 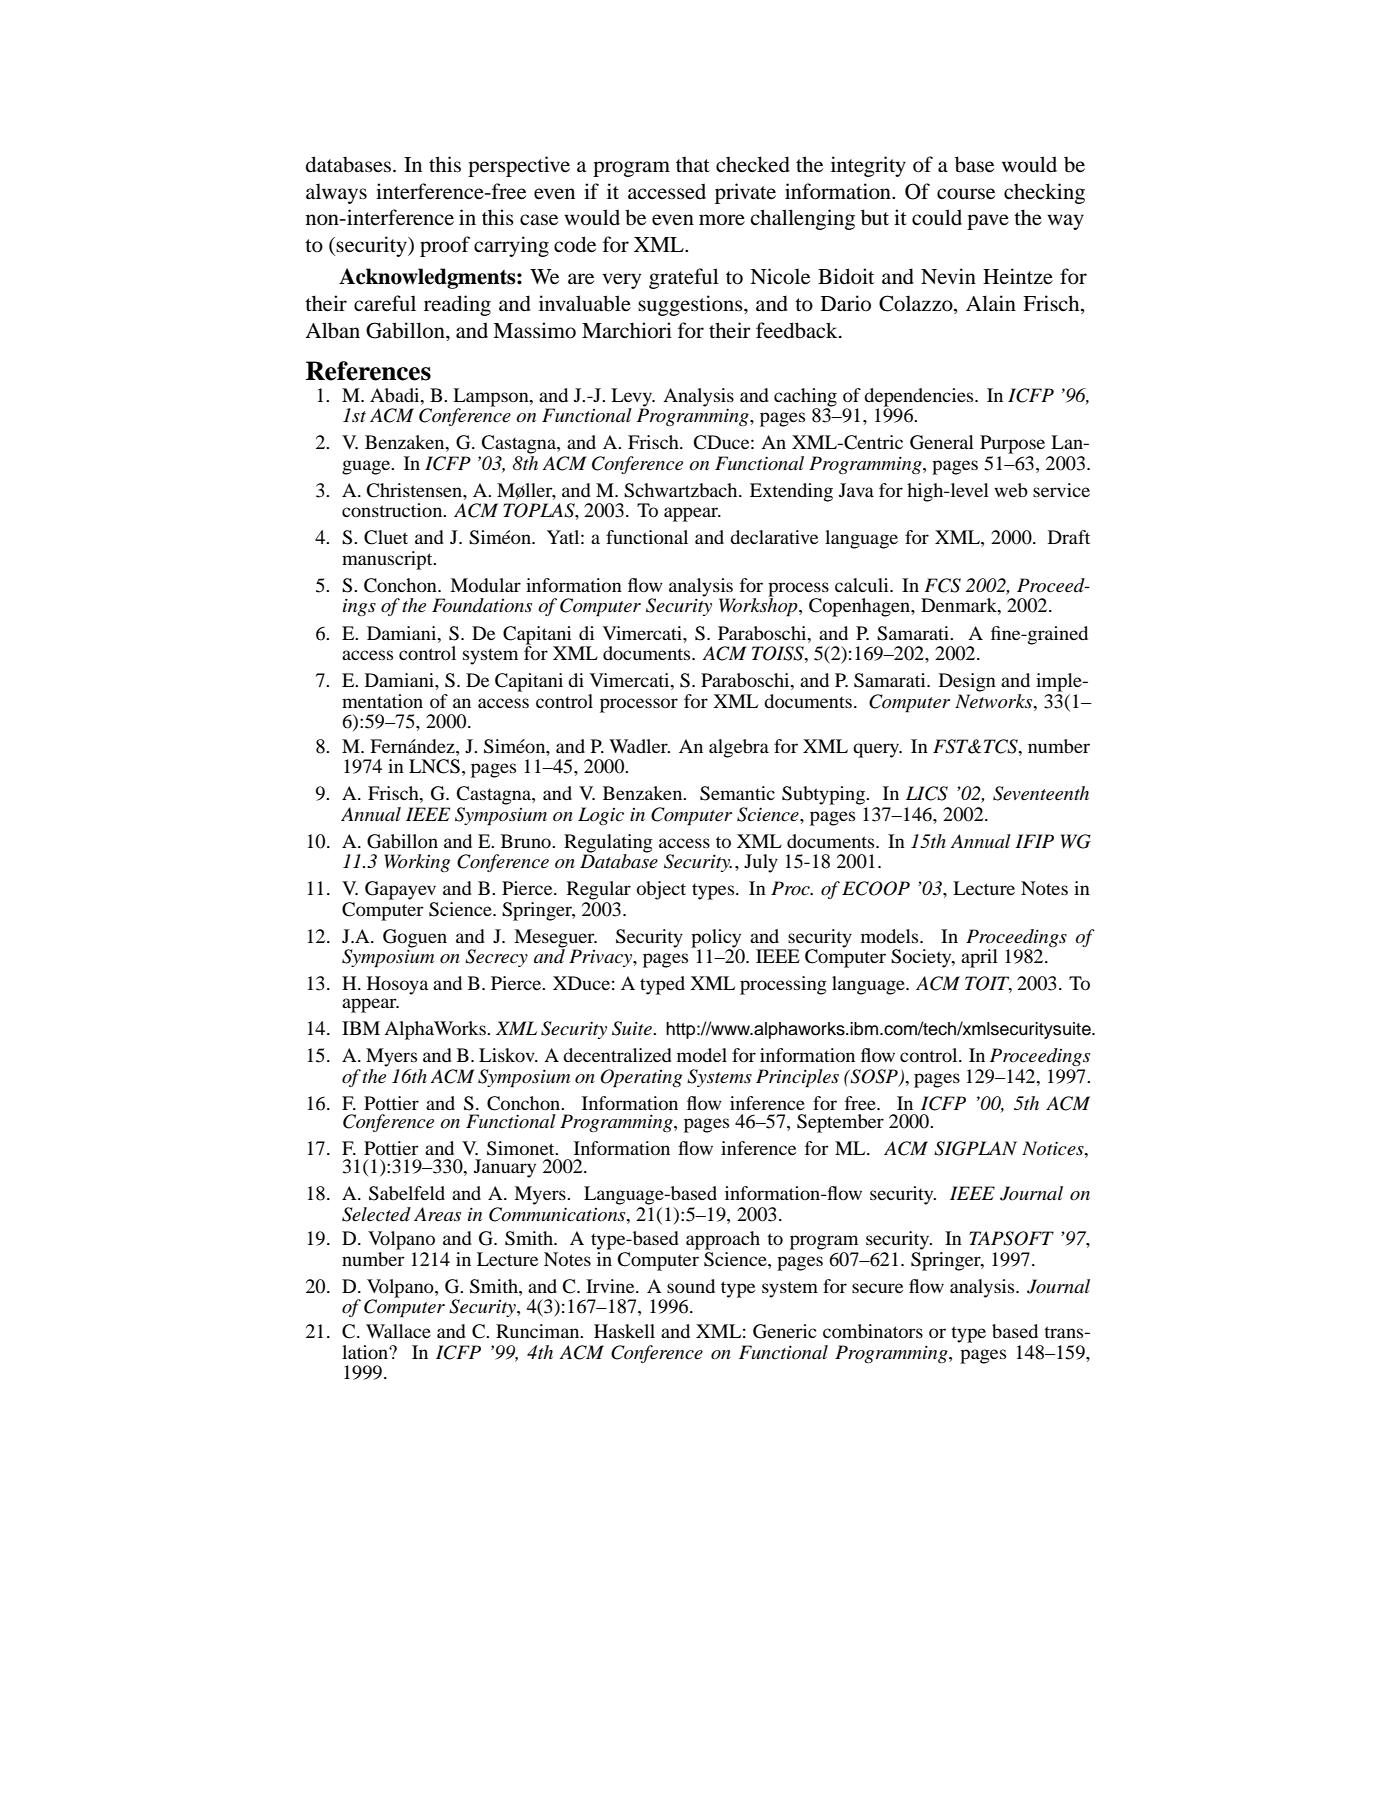 I want to click on more, so click(x=722, y=220).
